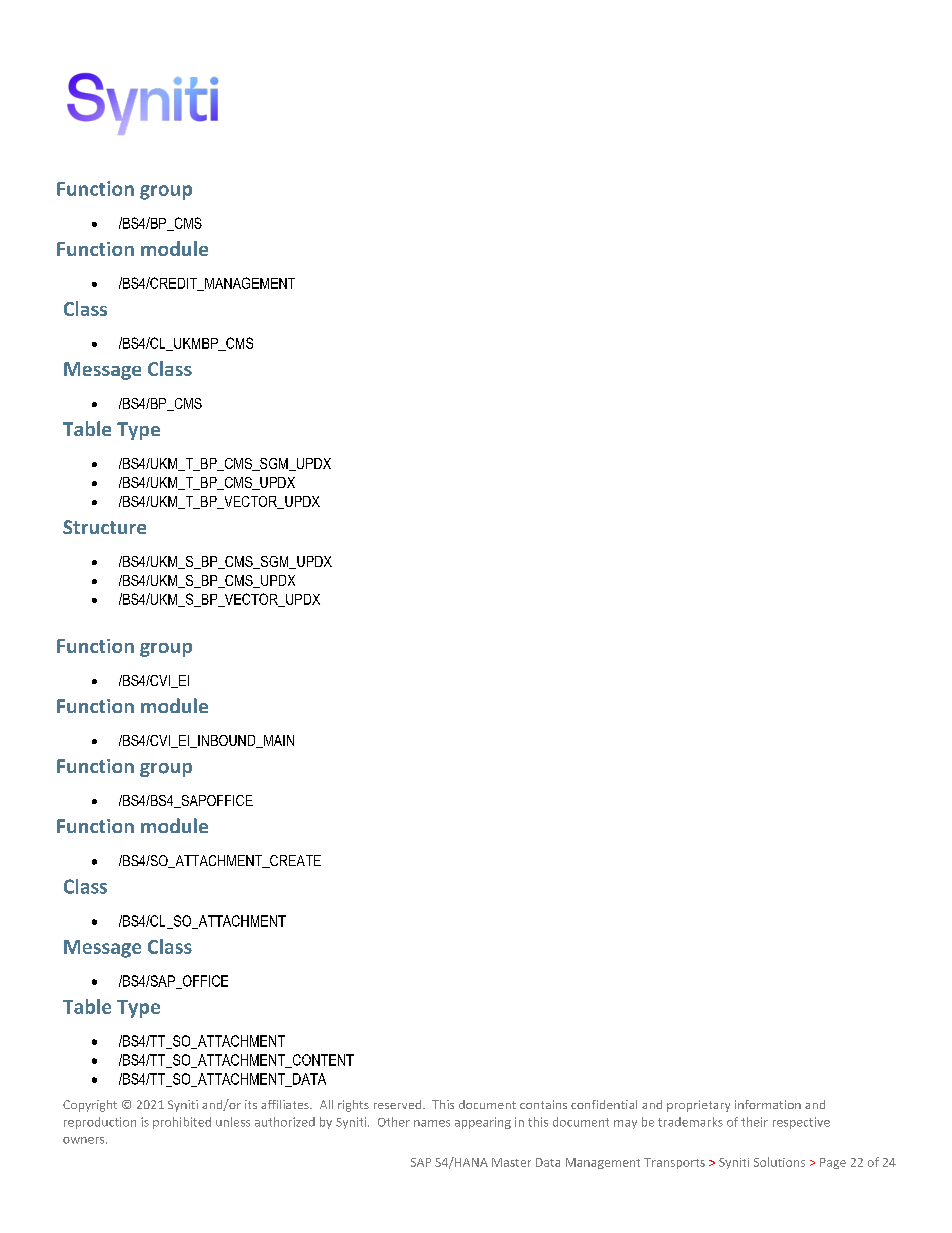  Describe the element at coordinates (543, 1104) in the screenshot. I see `contains` at that location.
